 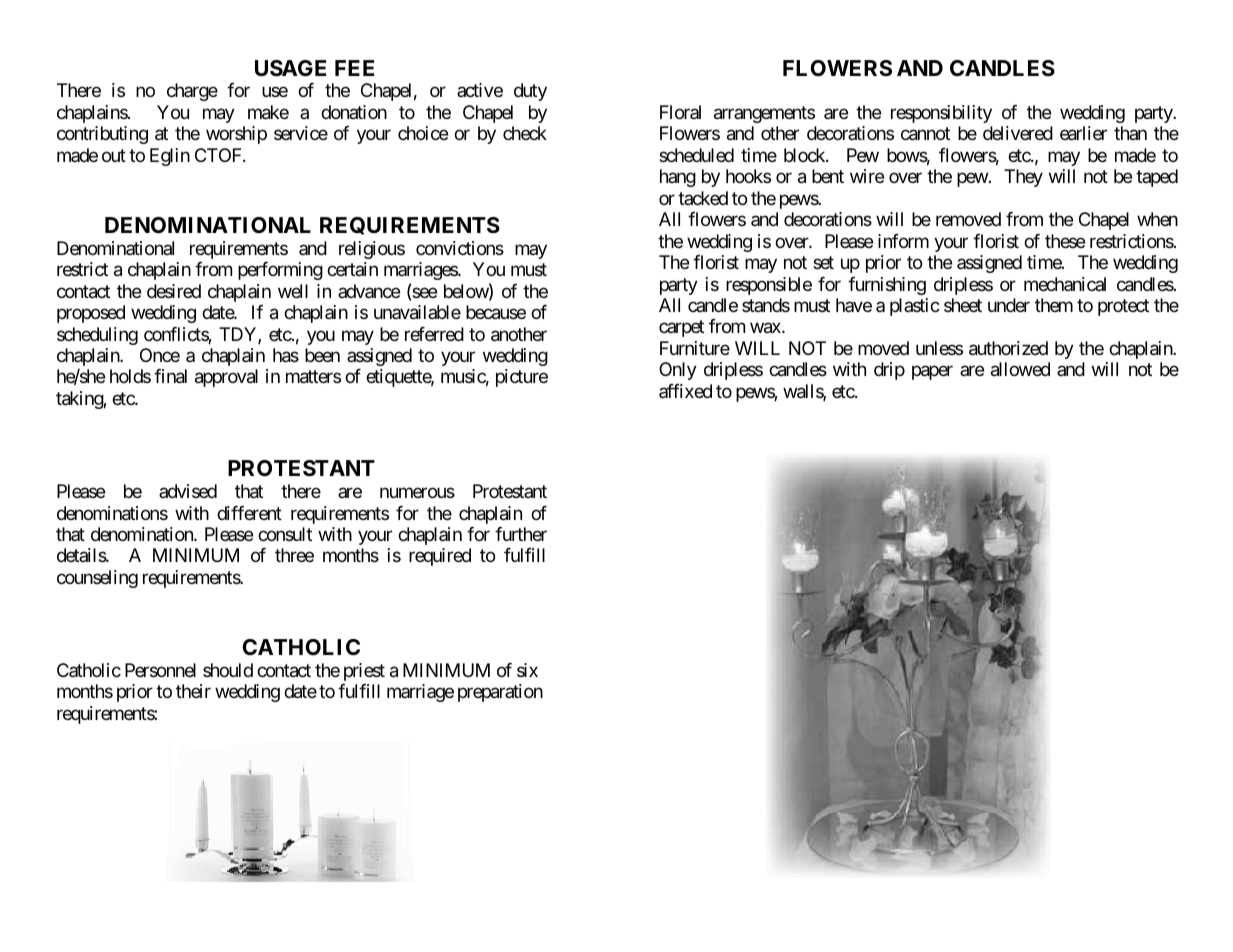 What do you see at coordinates (941, 114) in the screenshot?
I see `responsibility` at bounding box center [941, 114].
